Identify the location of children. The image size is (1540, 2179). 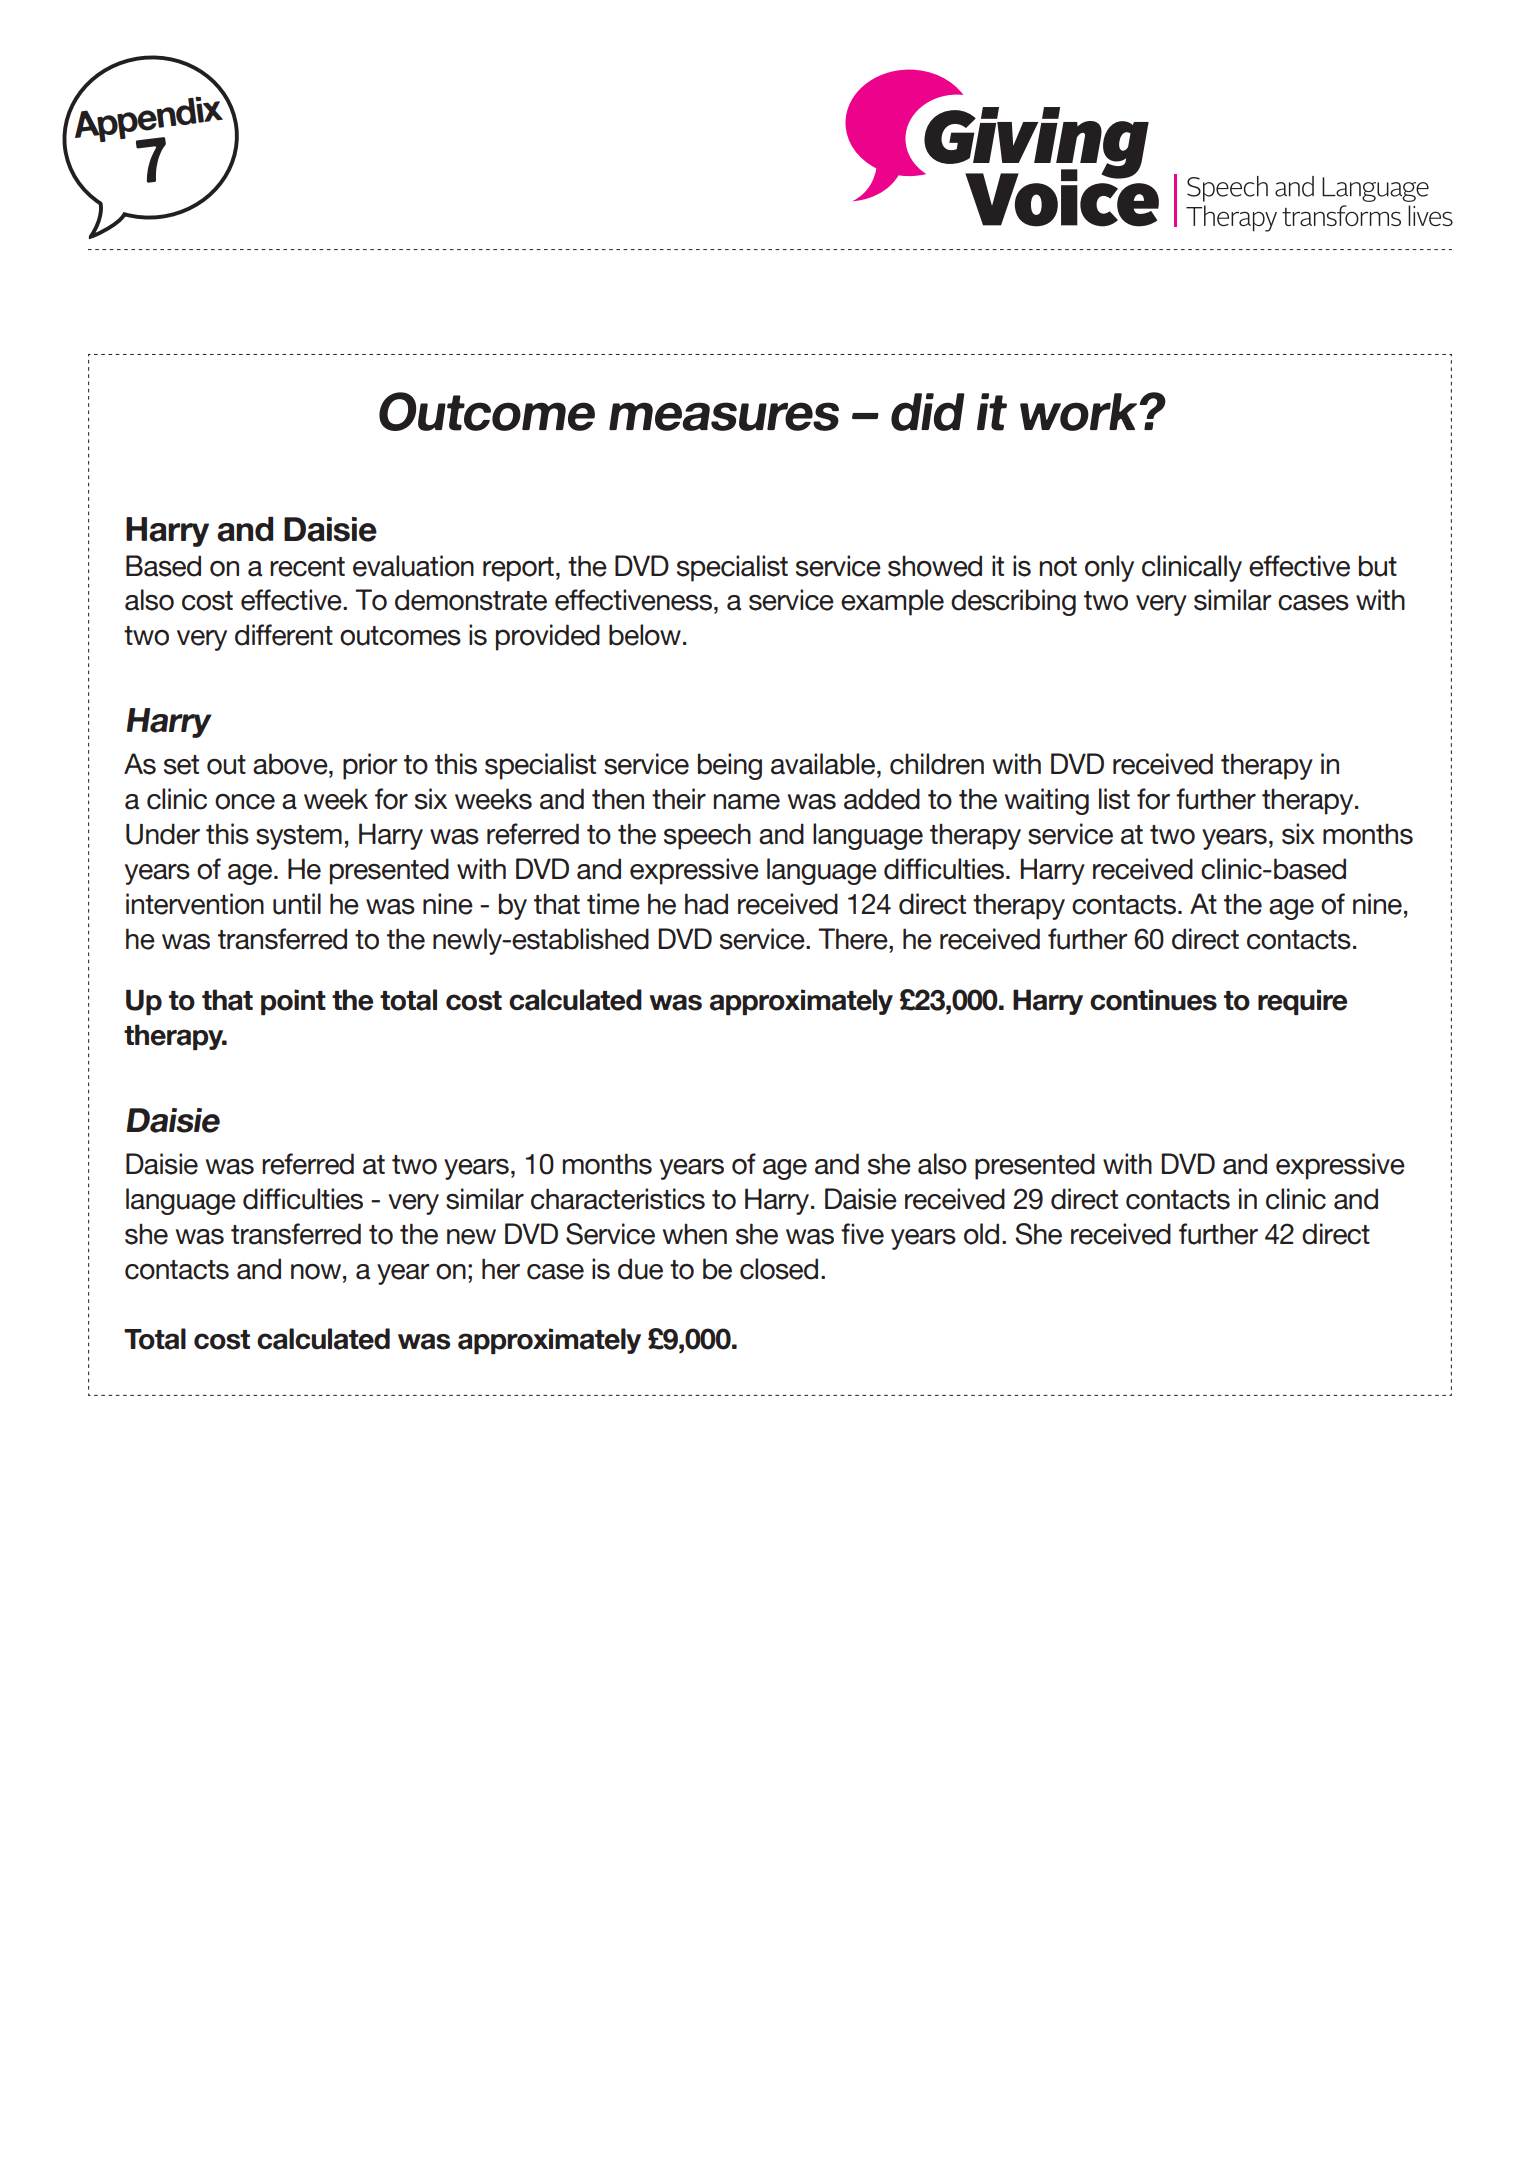
(937, 764).
